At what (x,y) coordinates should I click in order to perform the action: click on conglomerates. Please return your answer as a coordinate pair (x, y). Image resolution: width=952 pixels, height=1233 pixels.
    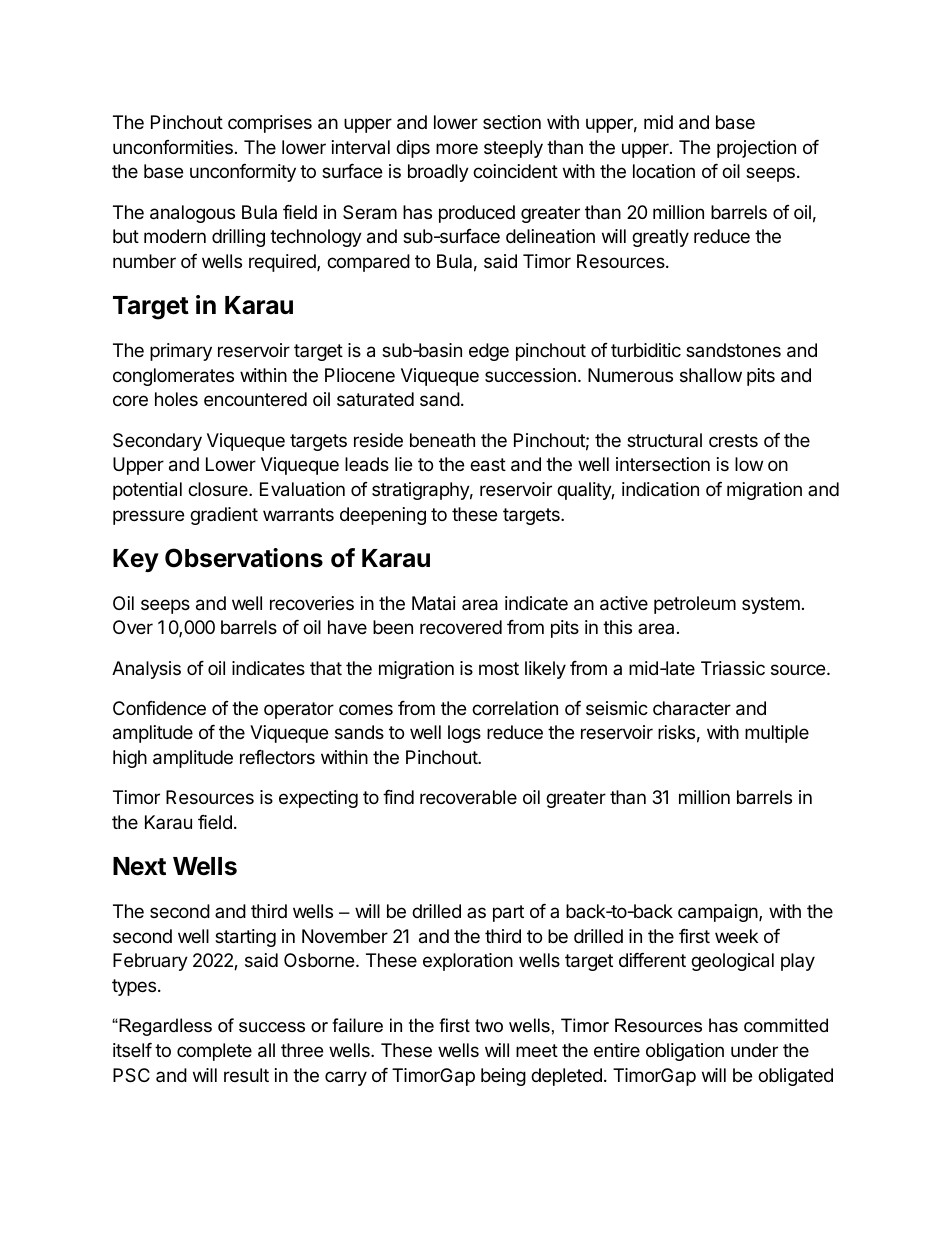
    Looking at the image, I should click on (173, 377).
